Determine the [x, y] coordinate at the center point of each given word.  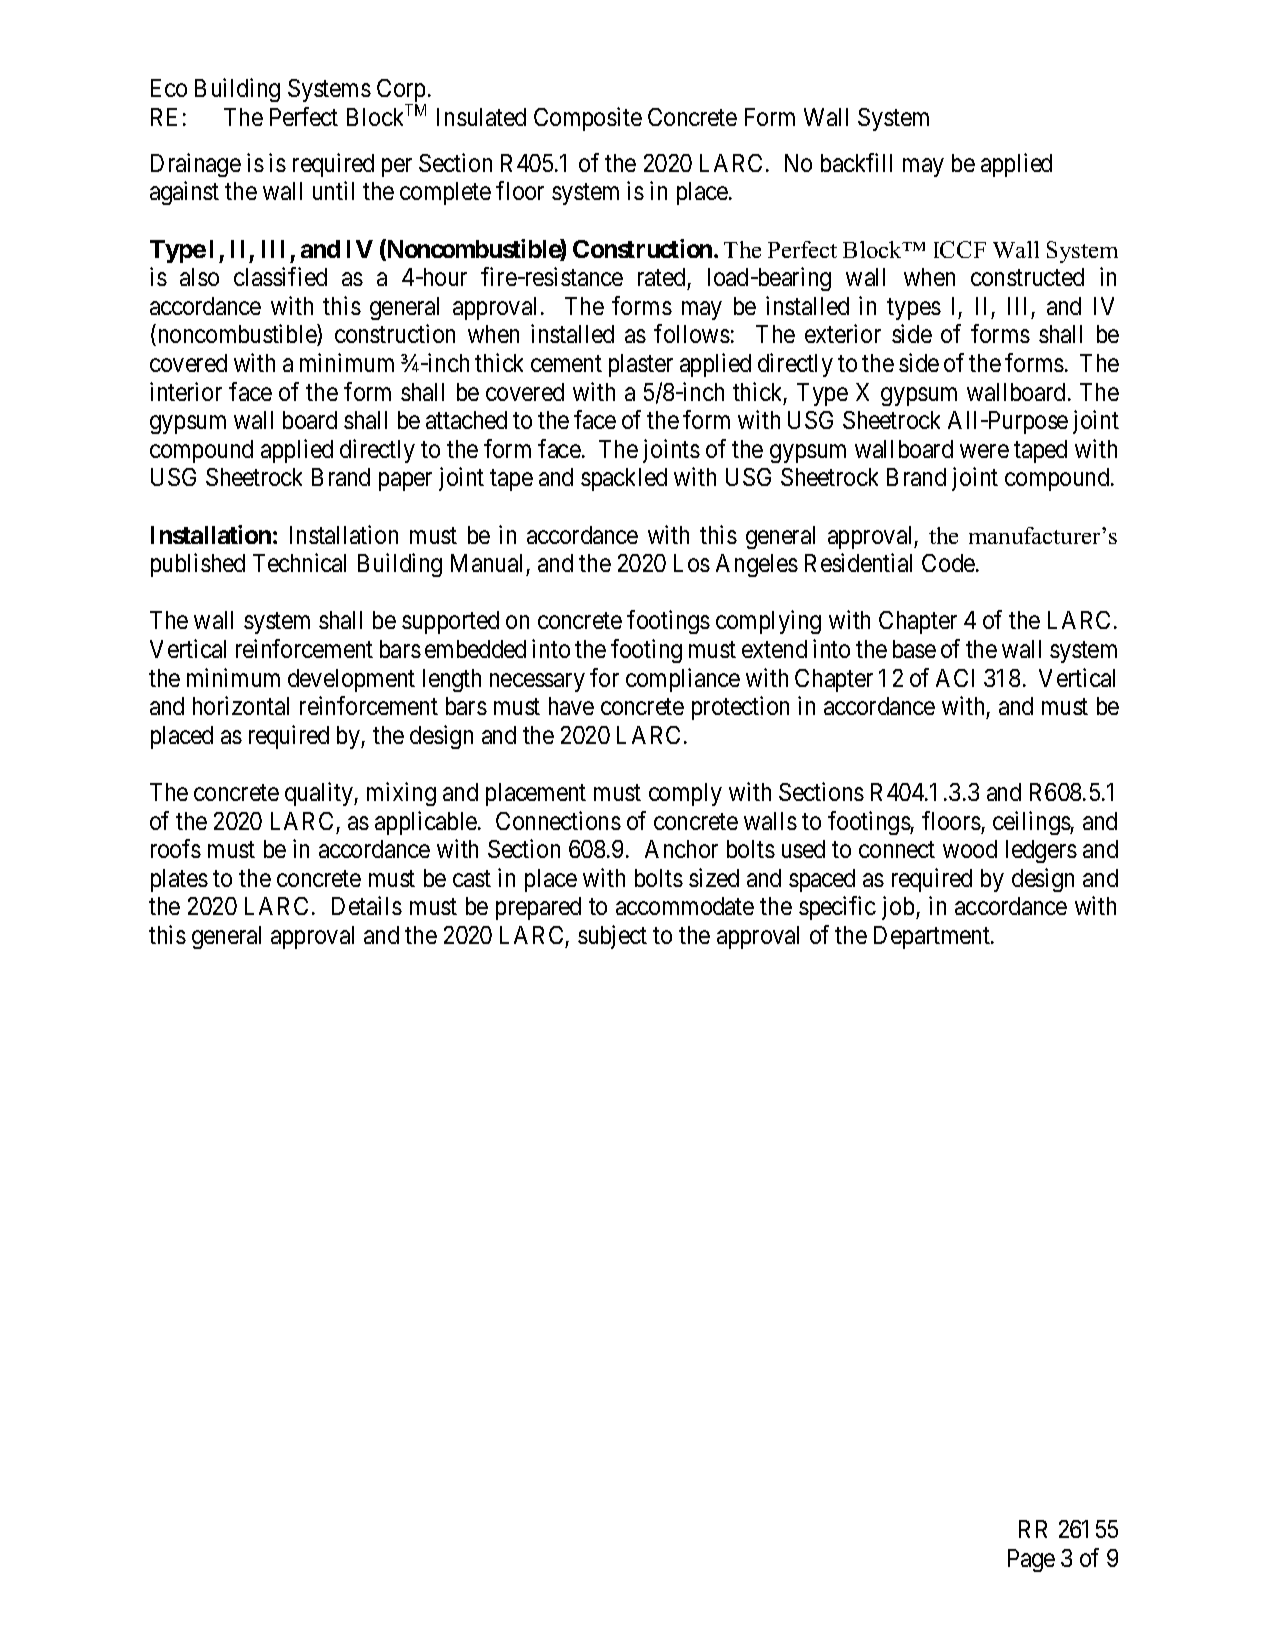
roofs [176, 848]
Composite [588, 119]
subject [612, 937]
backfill [856, 162]
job [899, 908]
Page [1031, 1560]
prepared [538, 908]
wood [970, 849]
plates [179, 880]
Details [367, 905]
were [984, 451]
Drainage [196, 165]
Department [933, 937]
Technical [299, 562]
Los [692, 563]
